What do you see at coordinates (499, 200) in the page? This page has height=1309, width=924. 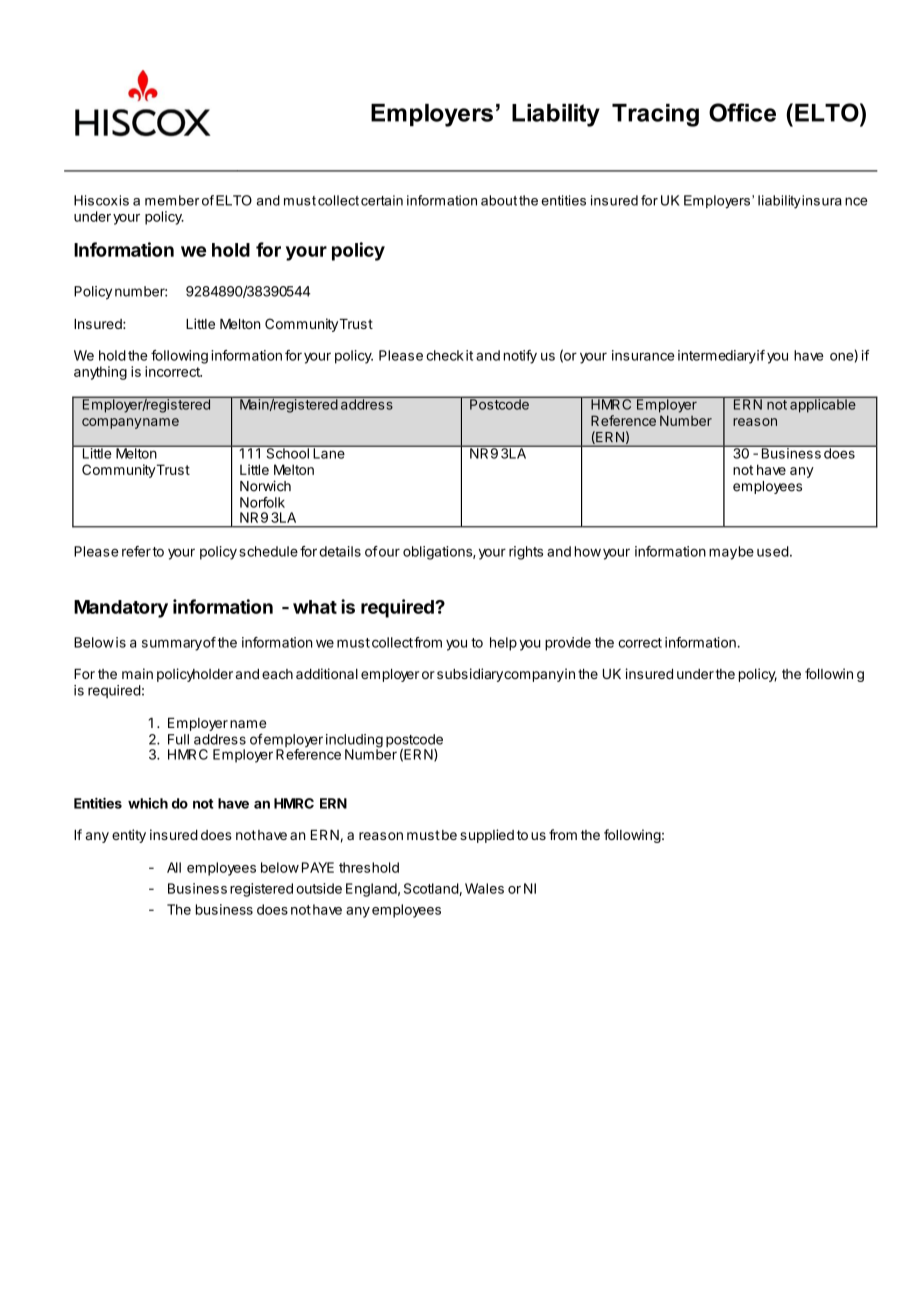 I see `about` at bounding box center [499, 200].
